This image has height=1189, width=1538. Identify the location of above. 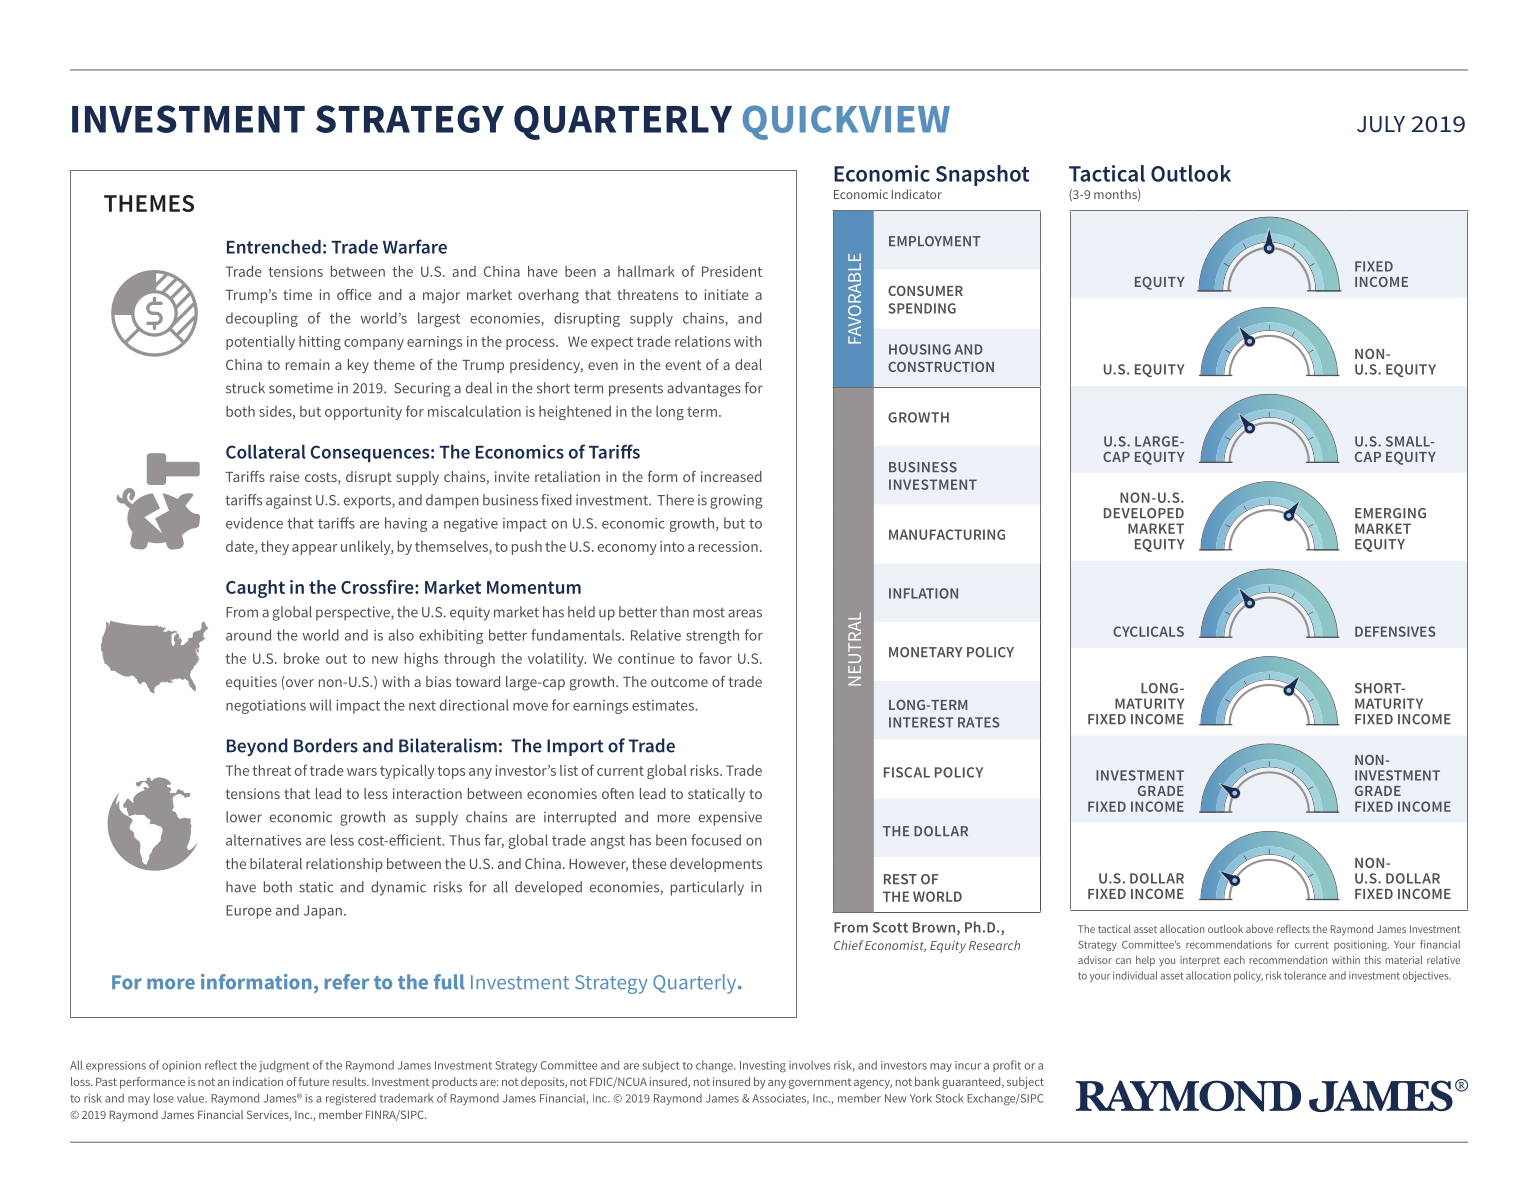
(1260, 929).
